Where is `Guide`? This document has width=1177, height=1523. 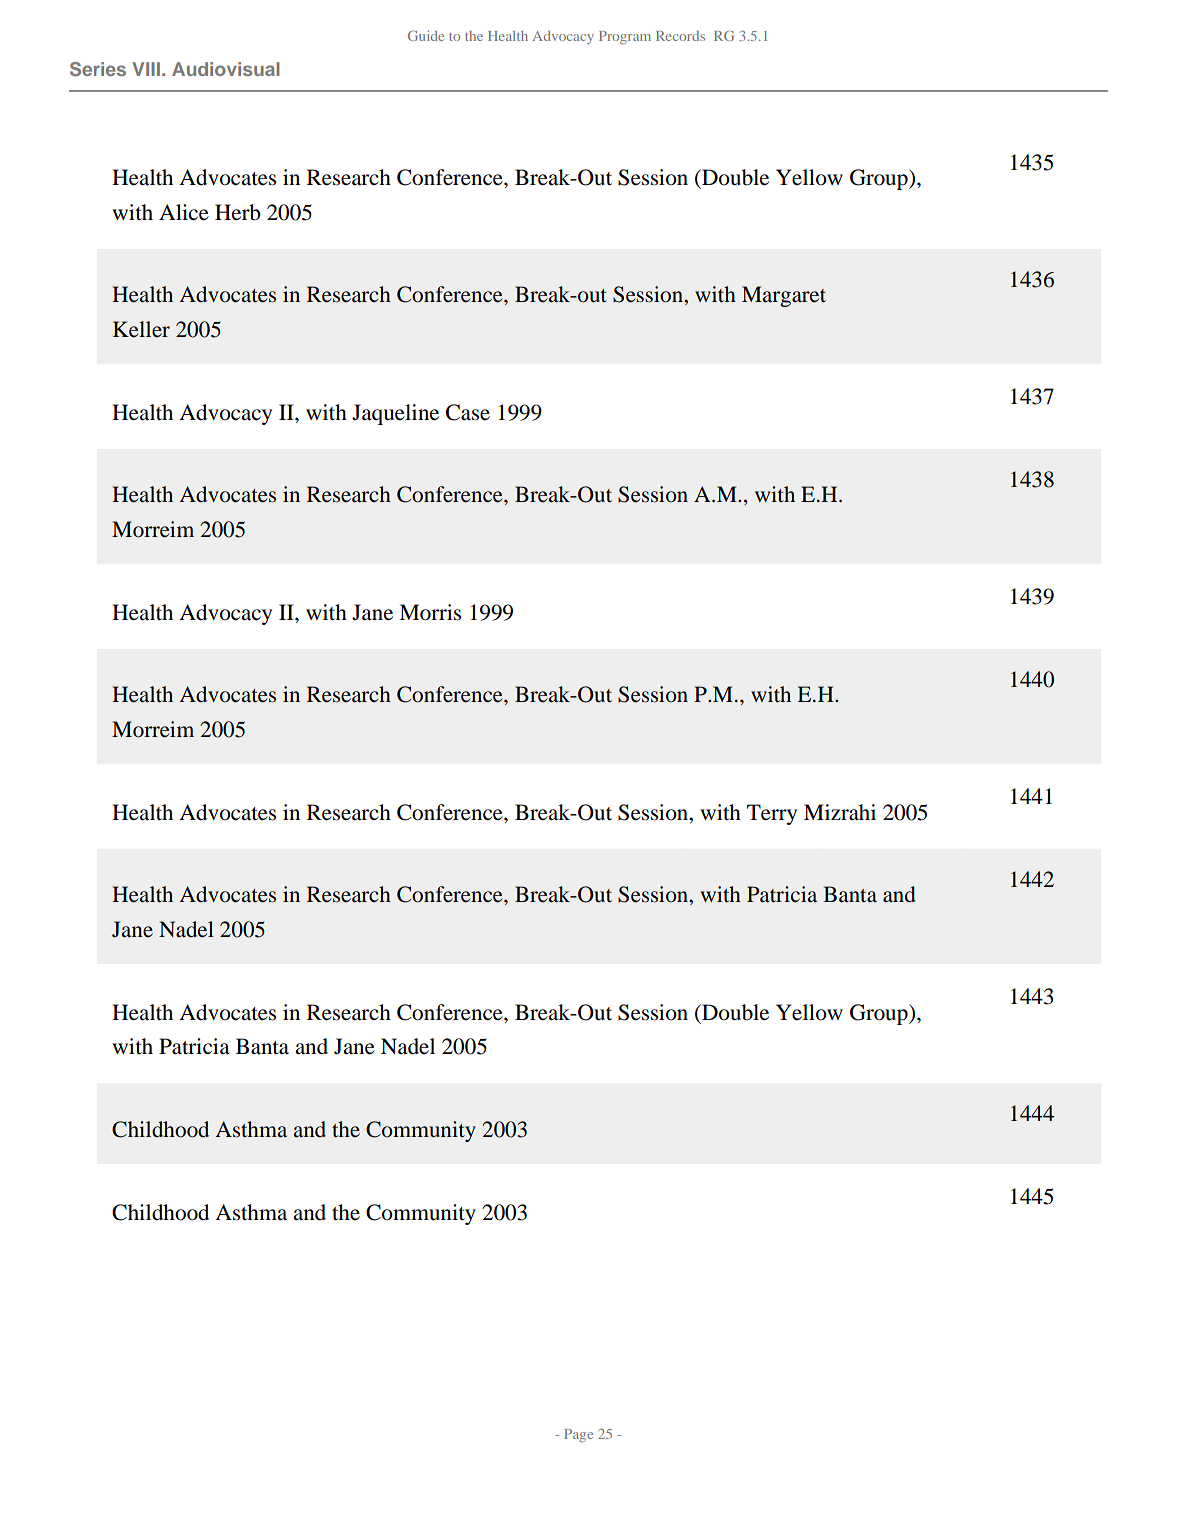
Guide is located at coordinates (426, 35).
